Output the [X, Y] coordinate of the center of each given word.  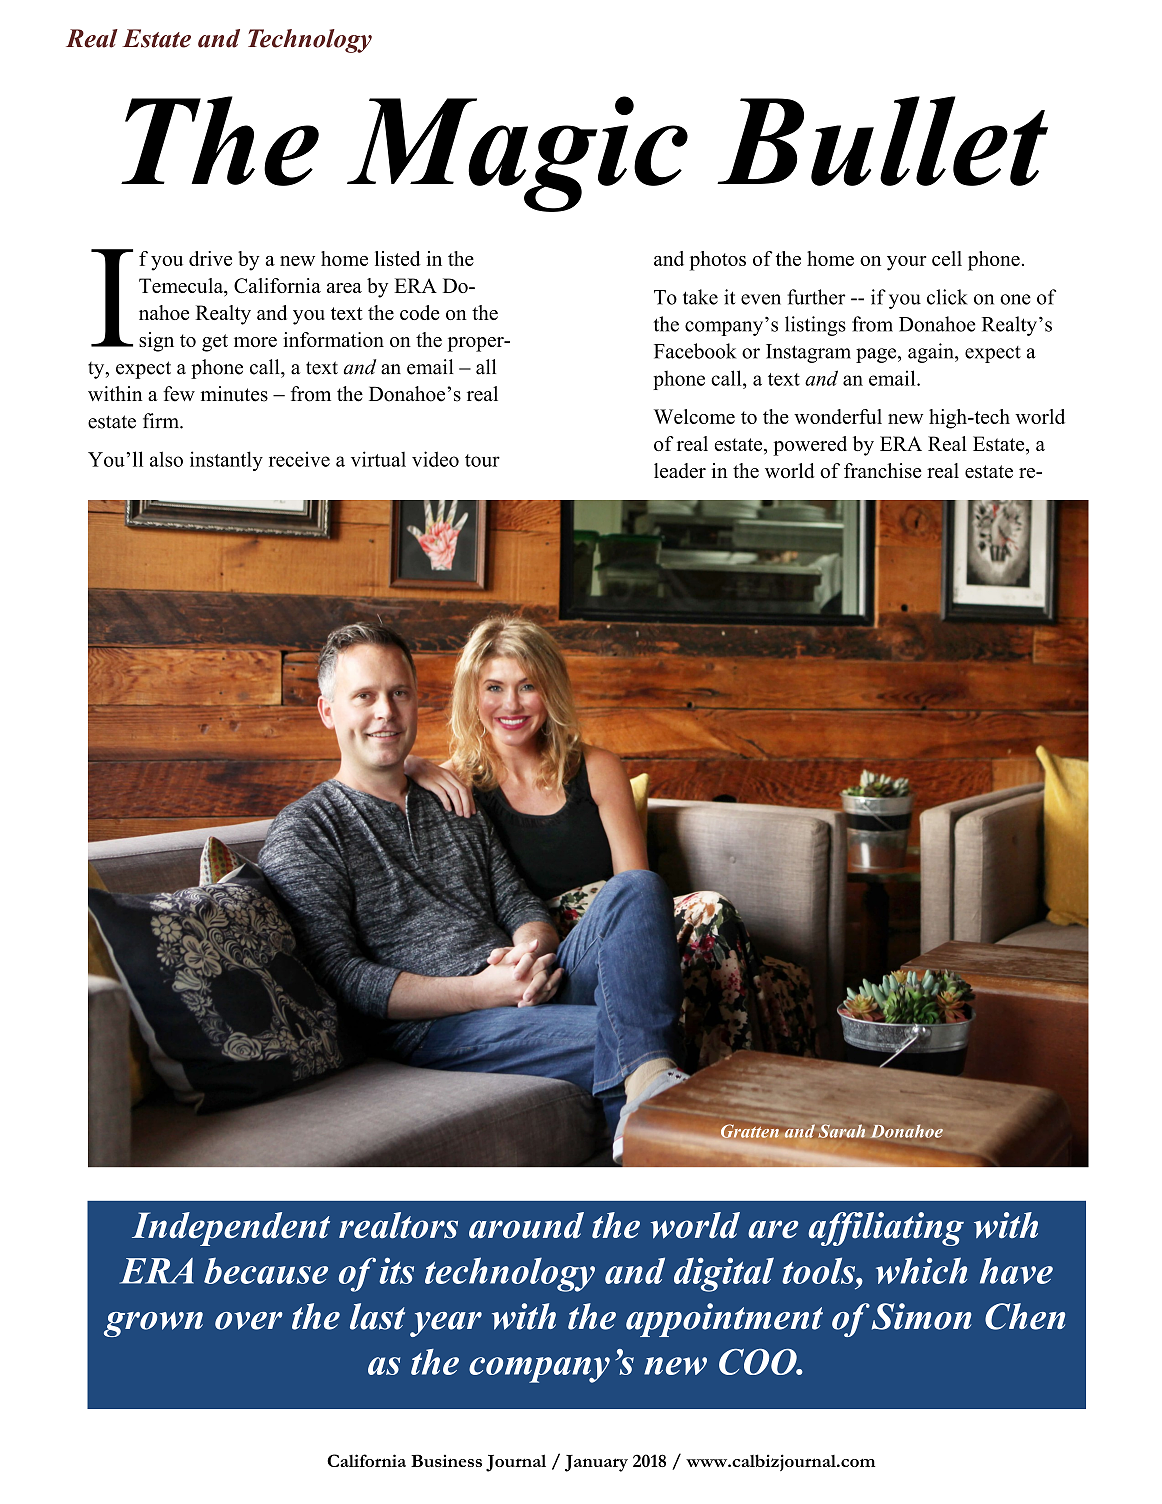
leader [680, 470]
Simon [922, 1316]
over [249, 1321]
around [526, 1225]
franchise [883, 470]
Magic [517, 154]
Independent [231, 1229]
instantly [226, 461]
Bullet [882, 141]
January [596, 1463]
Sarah [842, 1131]
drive [210, 258]
